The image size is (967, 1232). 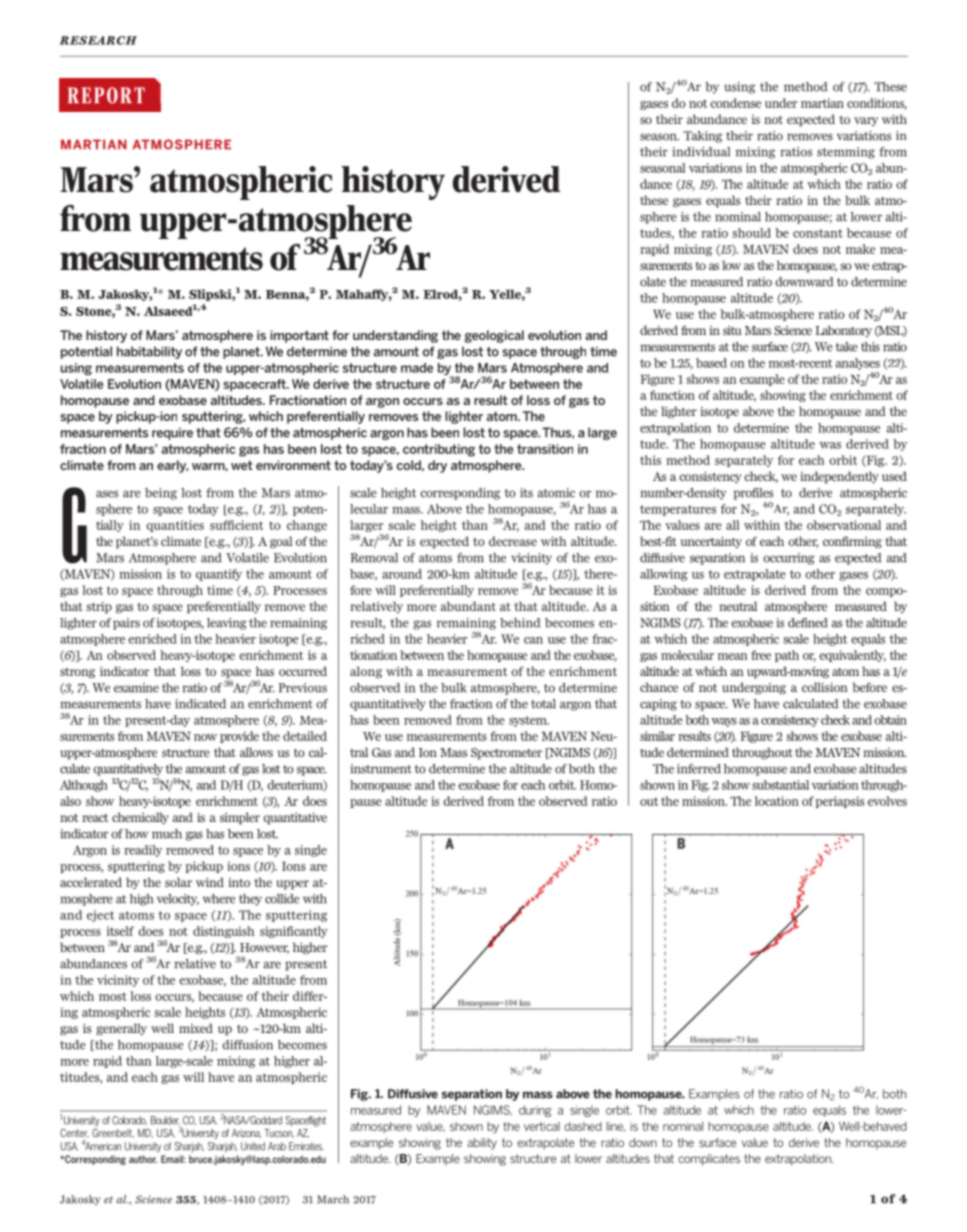 I want to click on individual, so click(x=701, y=152).
